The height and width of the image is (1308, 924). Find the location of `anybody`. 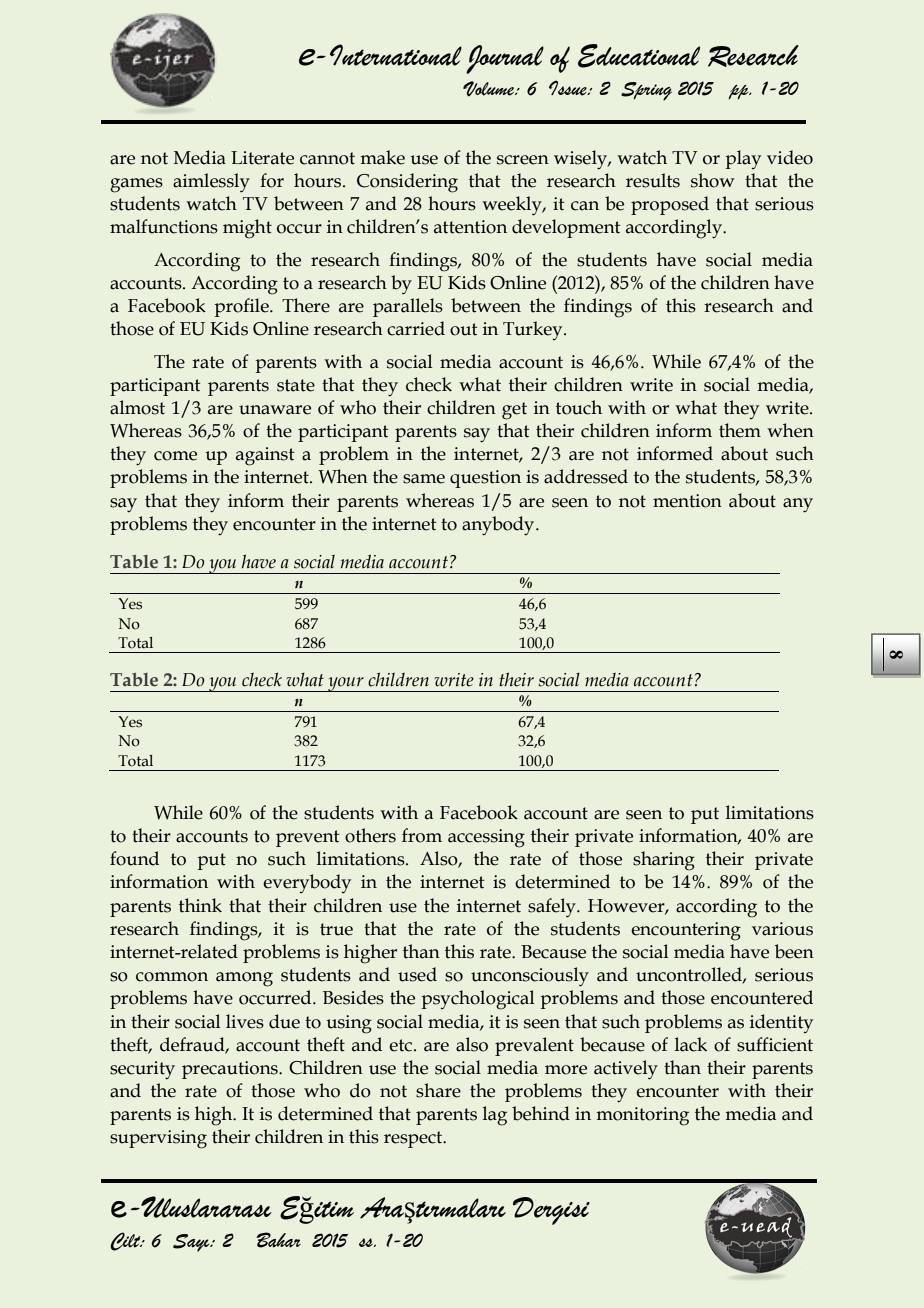

anybody is located at coordinates (499, 526).
